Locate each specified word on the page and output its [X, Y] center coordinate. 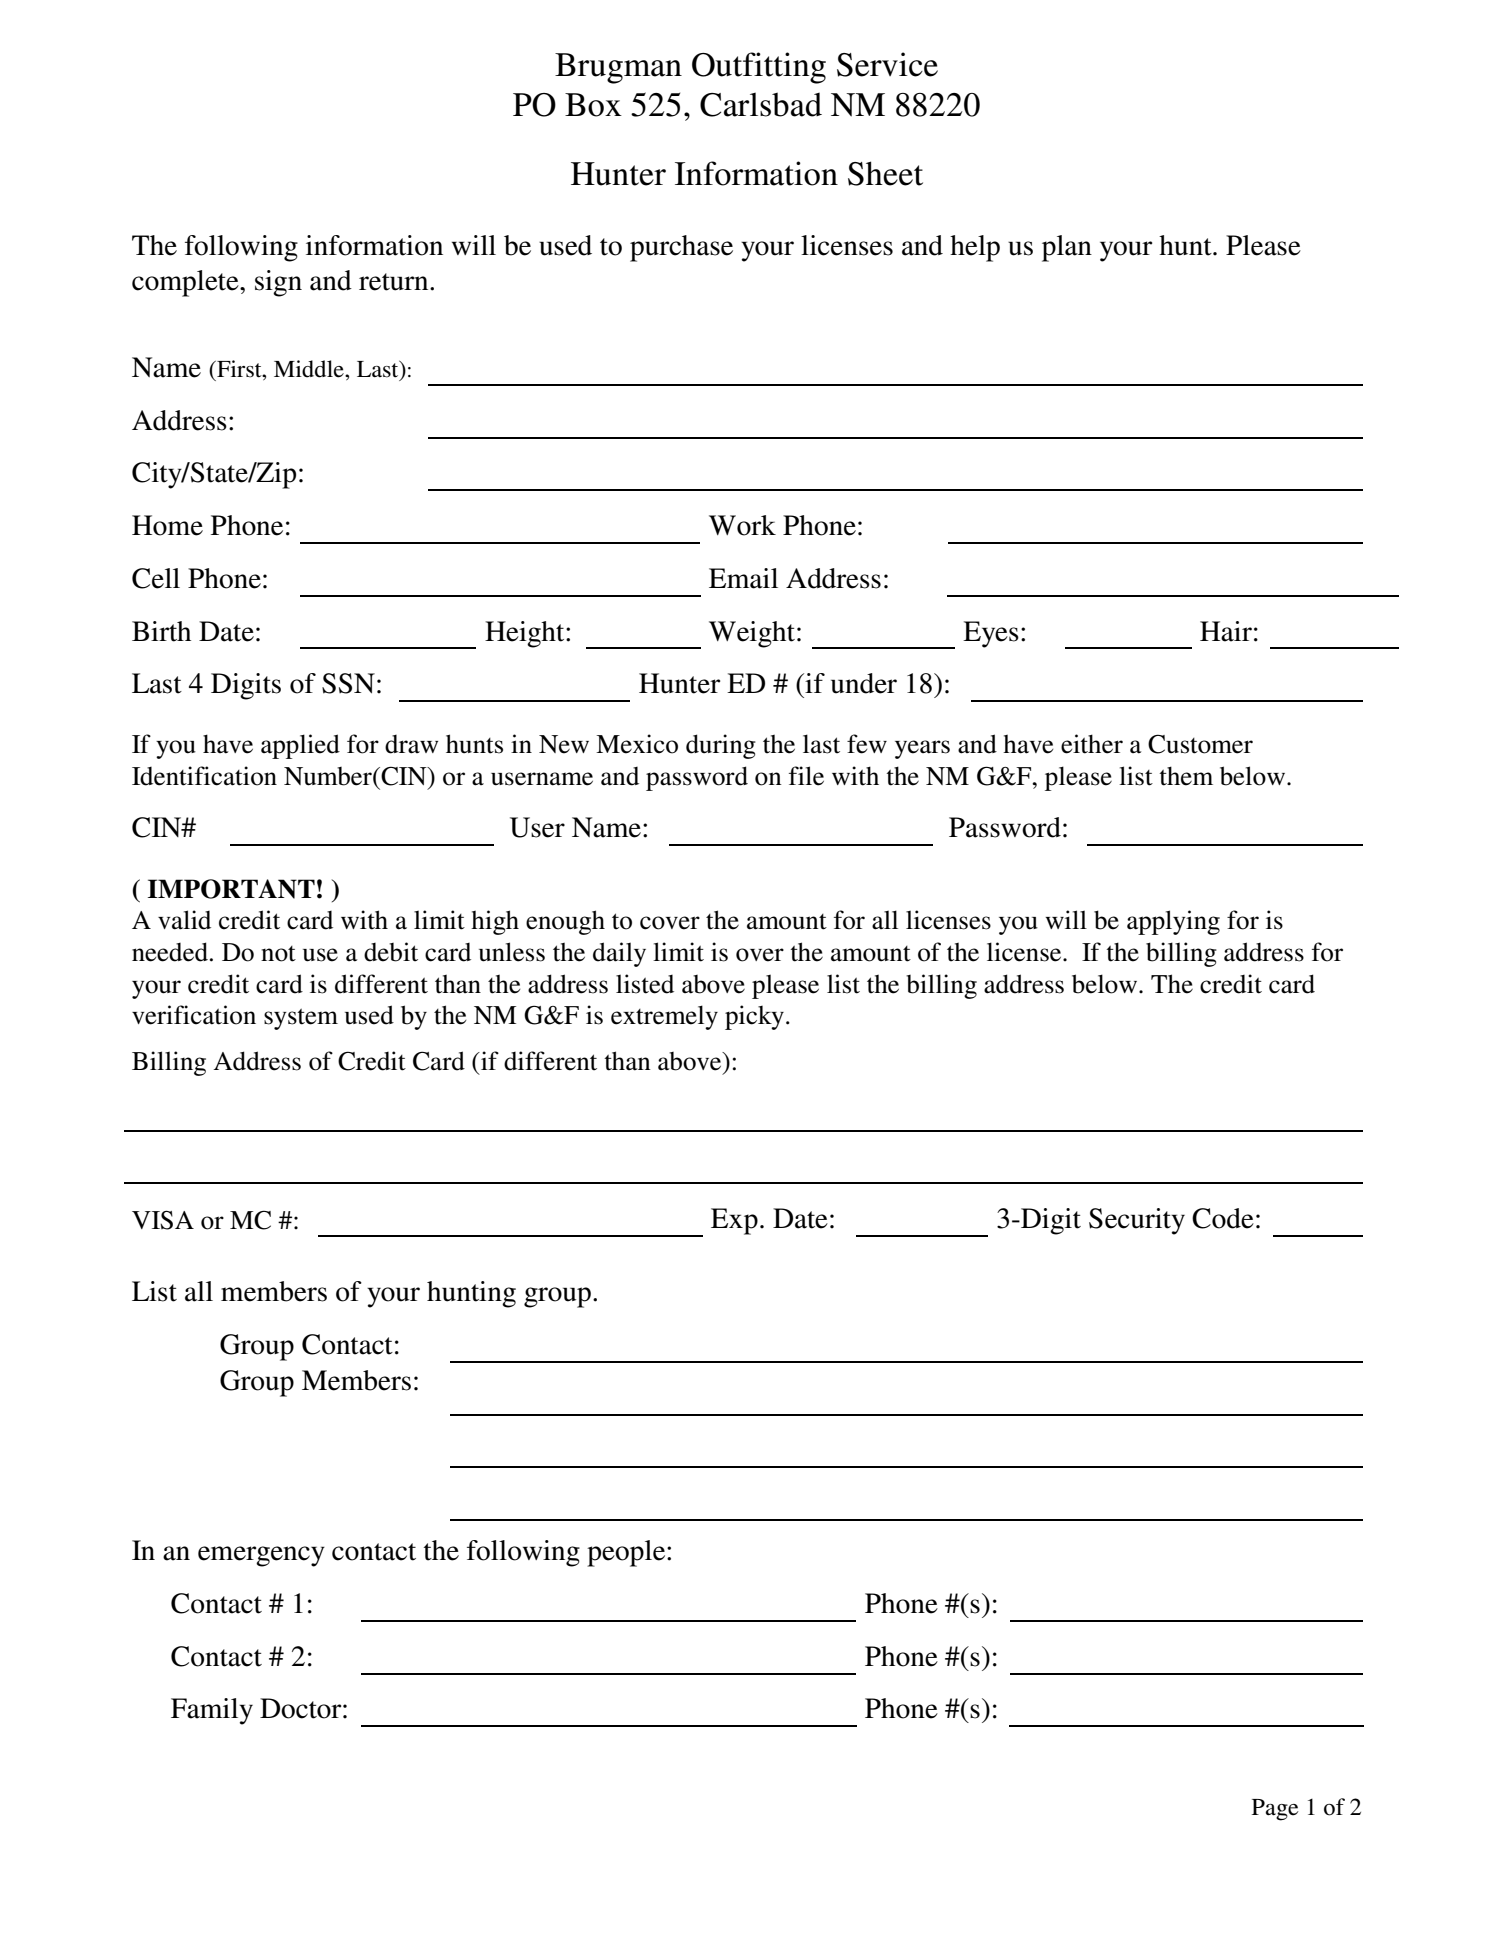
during [721, 746]
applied [300, 746]
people [627, 1553]
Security [1137, 1221]
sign [278, 283]
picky [756, 1017]
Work [742, 525]
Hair [1226, 631]
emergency [261, 1556]
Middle [310, 369]
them [1186, 776]
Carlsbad [761, 104]
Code [1223, 1218]
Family [212, 1711]
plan [1067, 248]
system [301, 1019]
